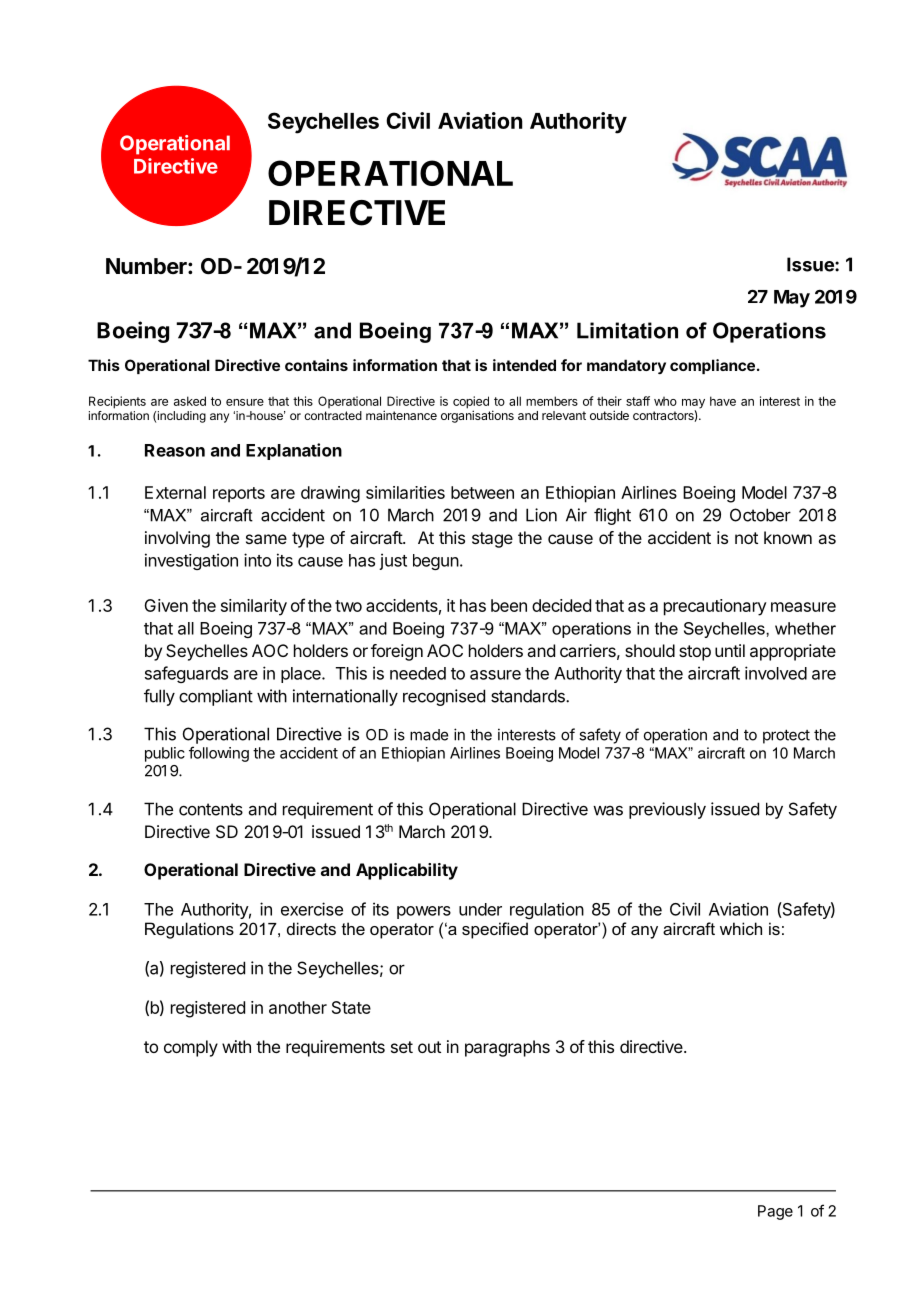 The width and height of the page is (924, 1308). What do you see at coordinates (507, 1048) in the page?
I see `paragraphs` at bounding box center [507, 1048].
